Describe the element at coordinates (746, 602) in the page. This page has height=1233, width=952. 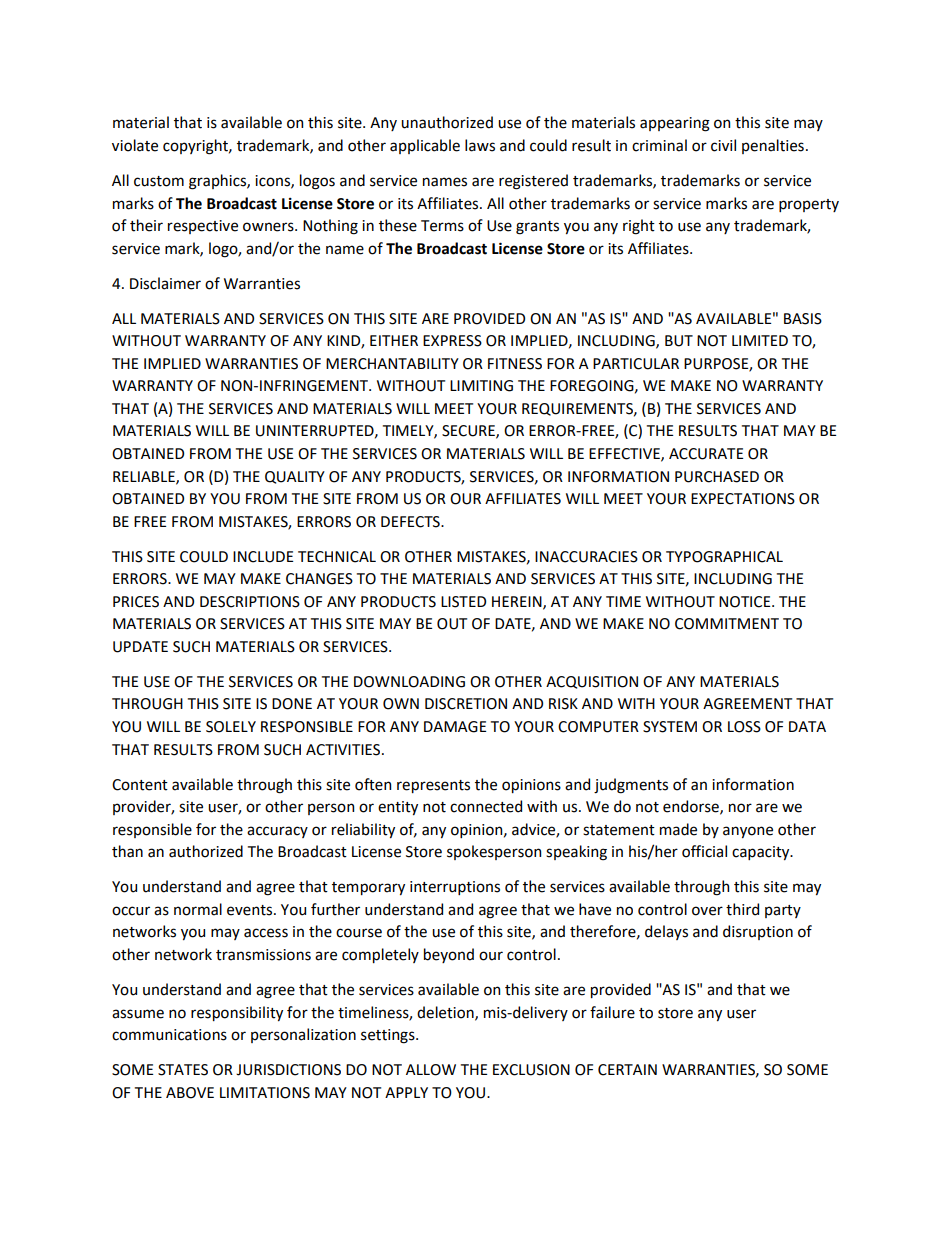
I see `NOTICE` at that location.
